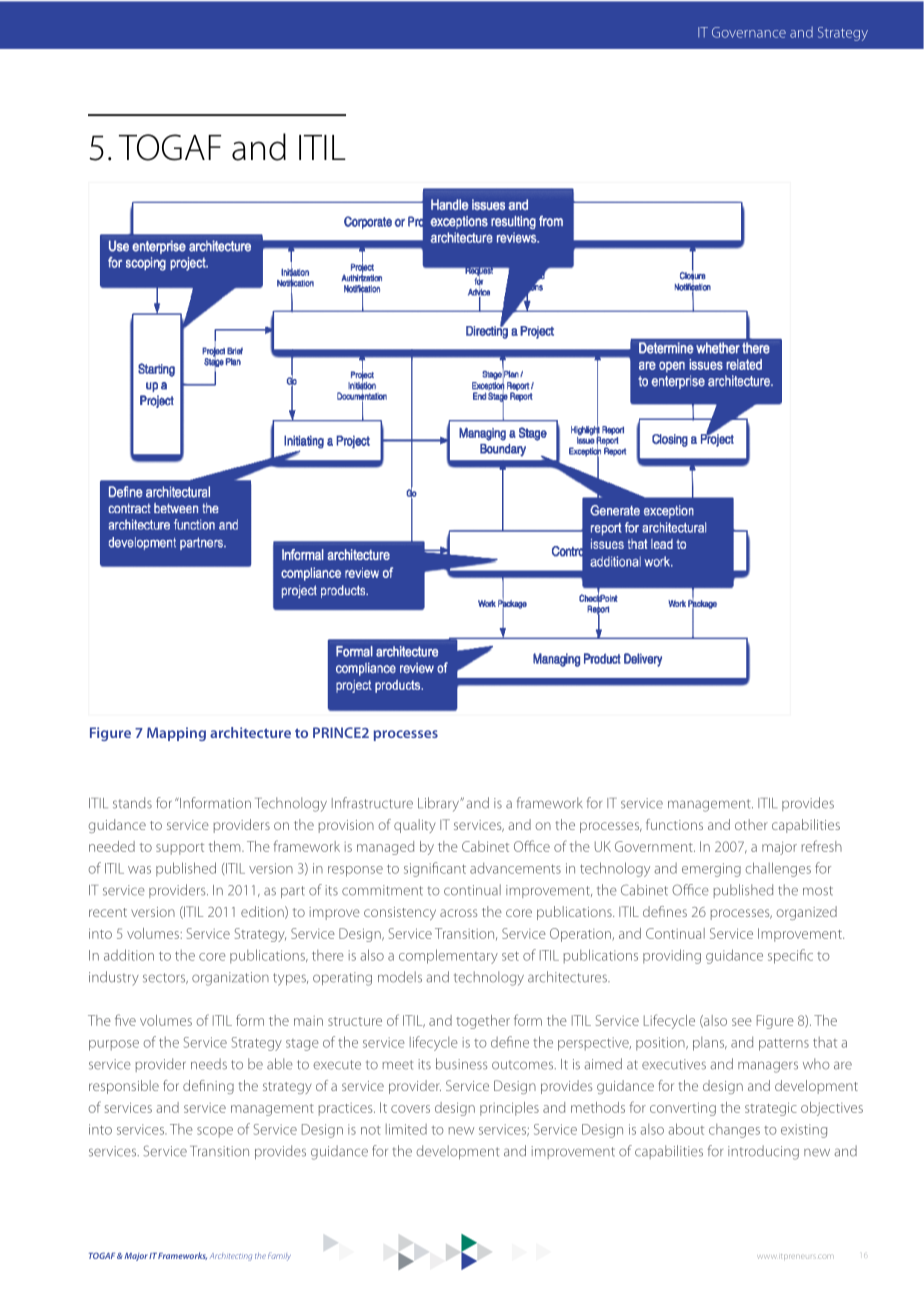 The height and width of the screenshot is (1308, 924). What do you see at coordinates (176, 734) in the screenshot?
I see `Mapping` at bounding box center [176, 734].
